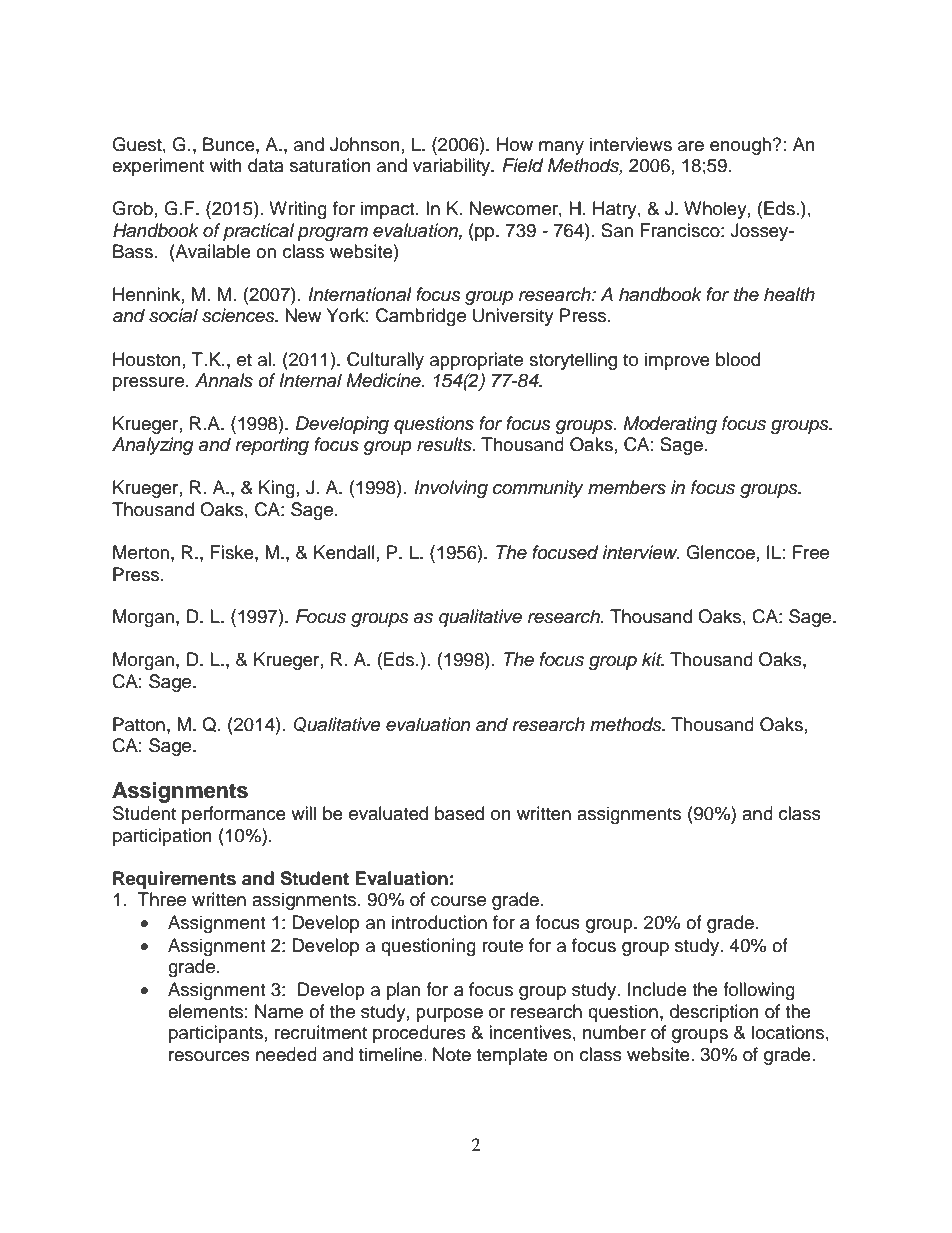 The width and height of the page is (952, 1233). Describe the element at coordinates (811, 552) in the page. I see `Free` at that location.
